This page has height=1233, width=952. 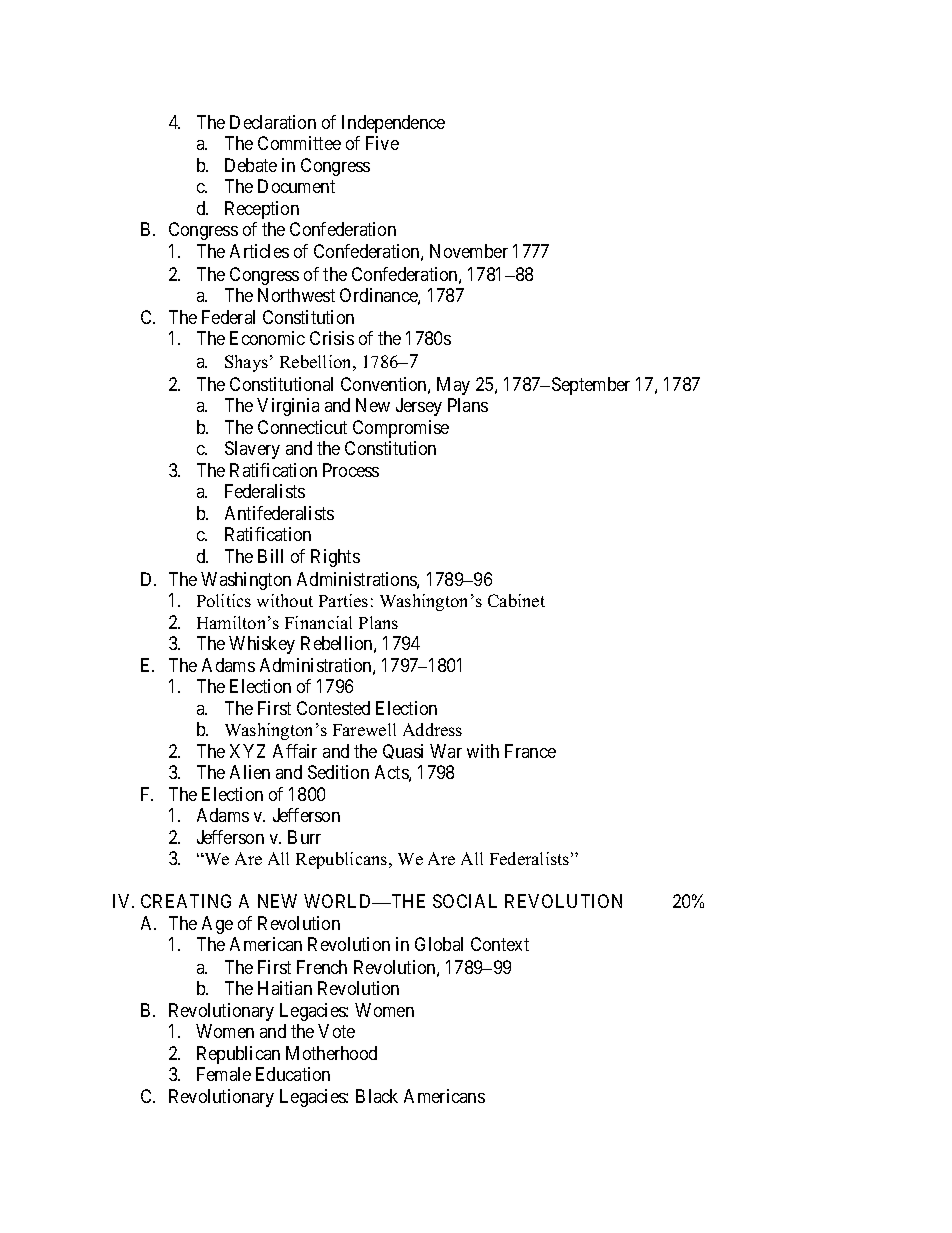 What do you see at coordinates (338, 772) in the page?
I see `Sedition` at bounding box center [338, 772].
